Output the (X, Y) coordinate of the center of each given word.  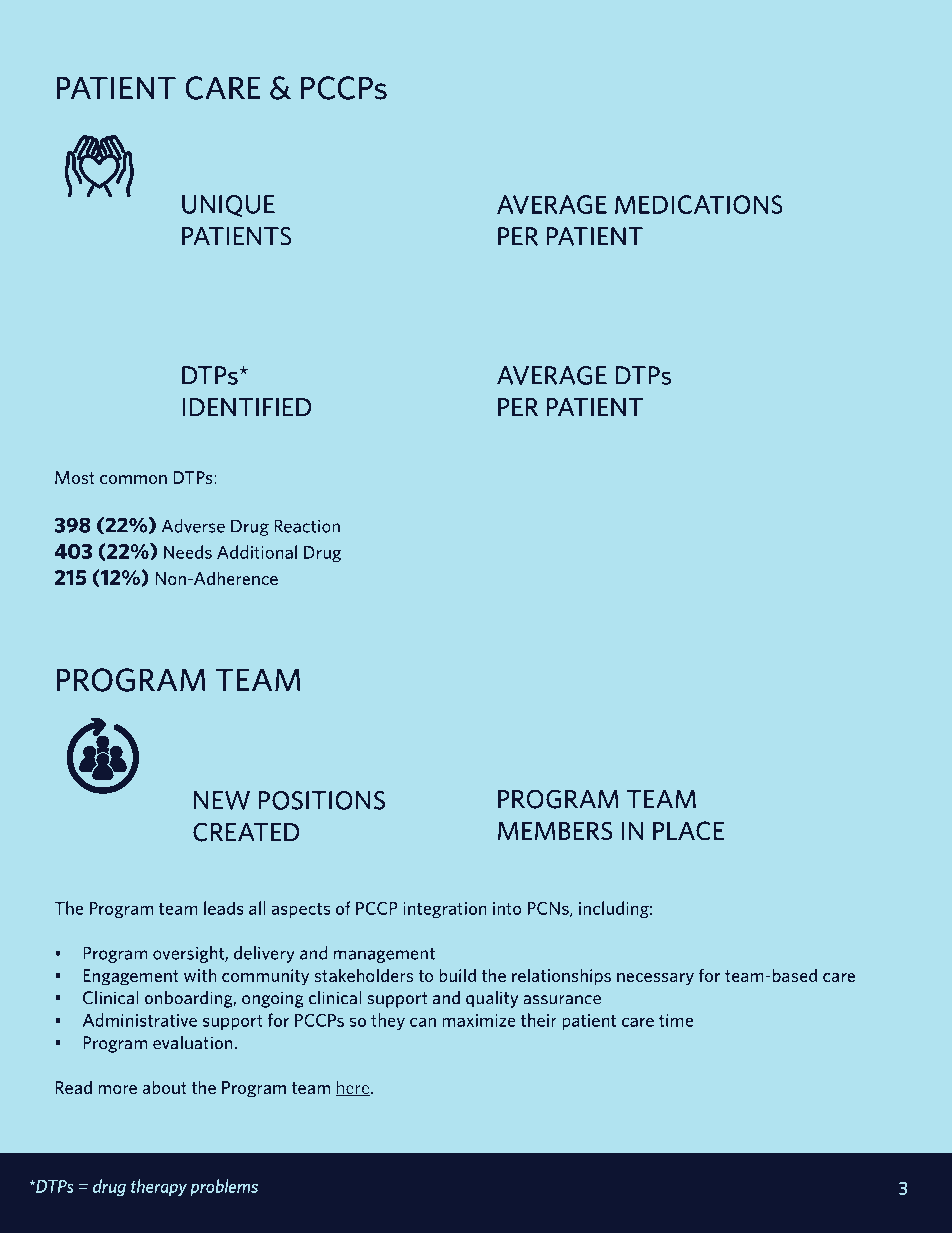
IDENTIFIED (247, 407)
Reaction (307, 526)
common (133, 479)
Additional (257, 552)
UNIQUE (228, 206)
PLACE (688, 831)
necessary (655, 979)
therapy (159, 1187)
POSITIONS (322, 800)
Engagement (131, 977)
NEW (222, 800)
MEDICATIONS (699, 204)
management (384, 955)
